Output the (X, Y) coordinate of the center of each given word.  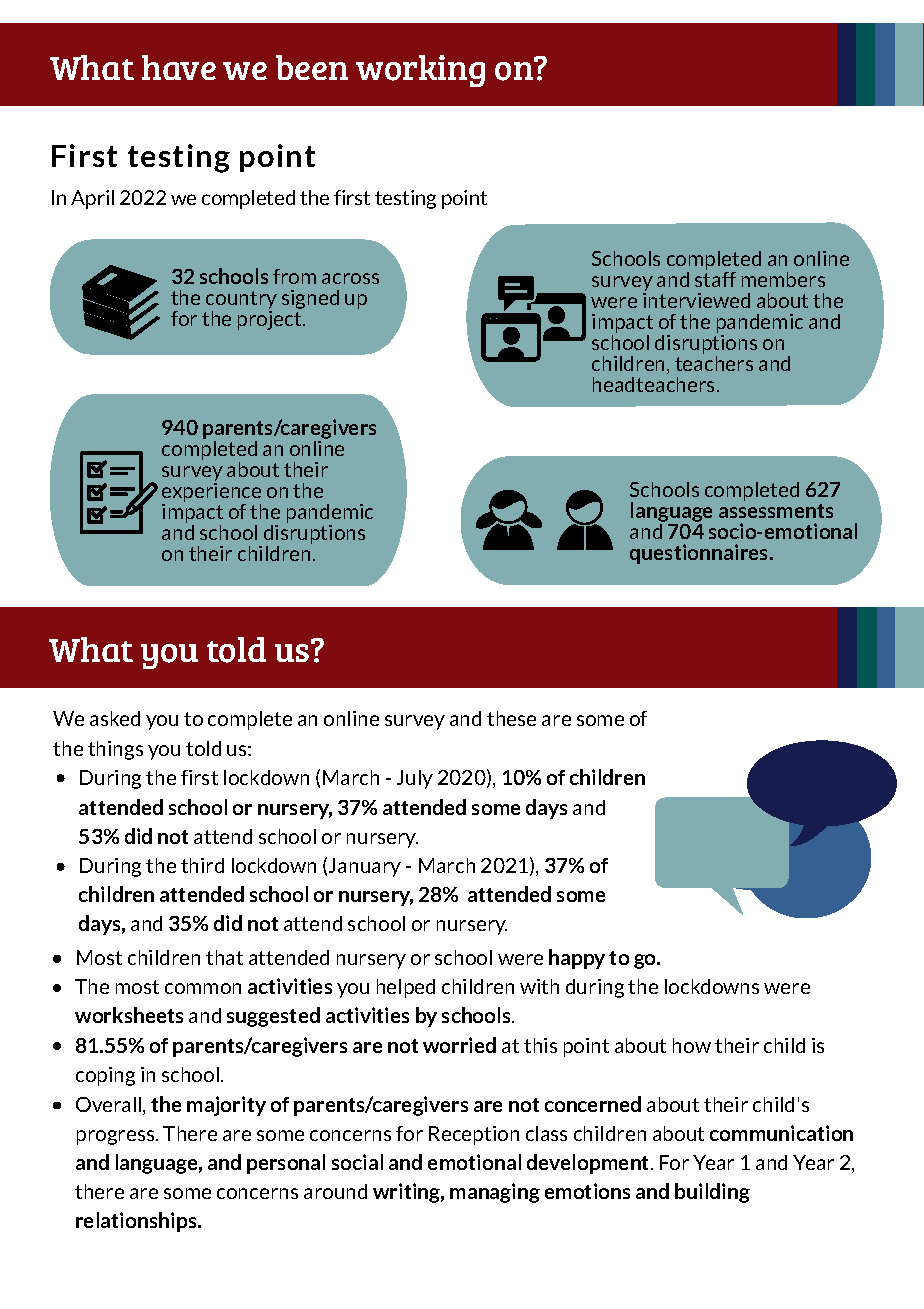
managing (495, 1193)
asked (115, 718)
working (420, 71)
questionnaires (700, 554)
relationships (137, 1222)
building (712, 1193)
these (511, 718)
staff (715, 279)
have (179, 67)
